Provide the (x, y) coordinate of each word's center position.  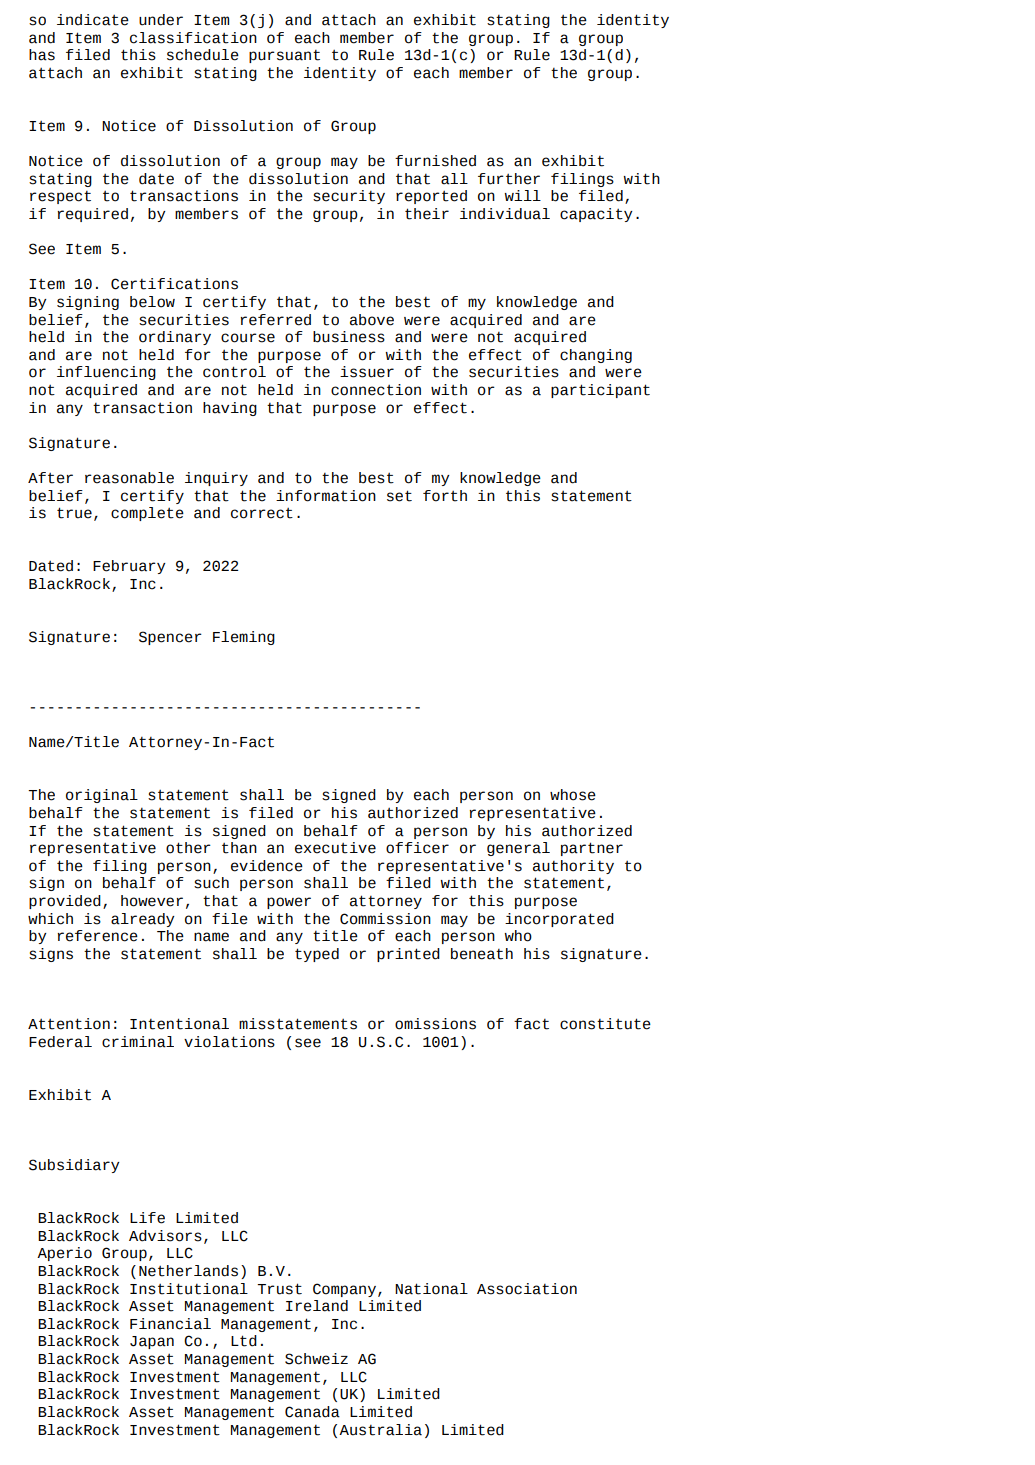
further (509, 179)
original (102, 796)
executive (335, 848)
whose (573, 795)
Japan (152, 1342)
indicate (93, 20)
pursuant (284, 56)
